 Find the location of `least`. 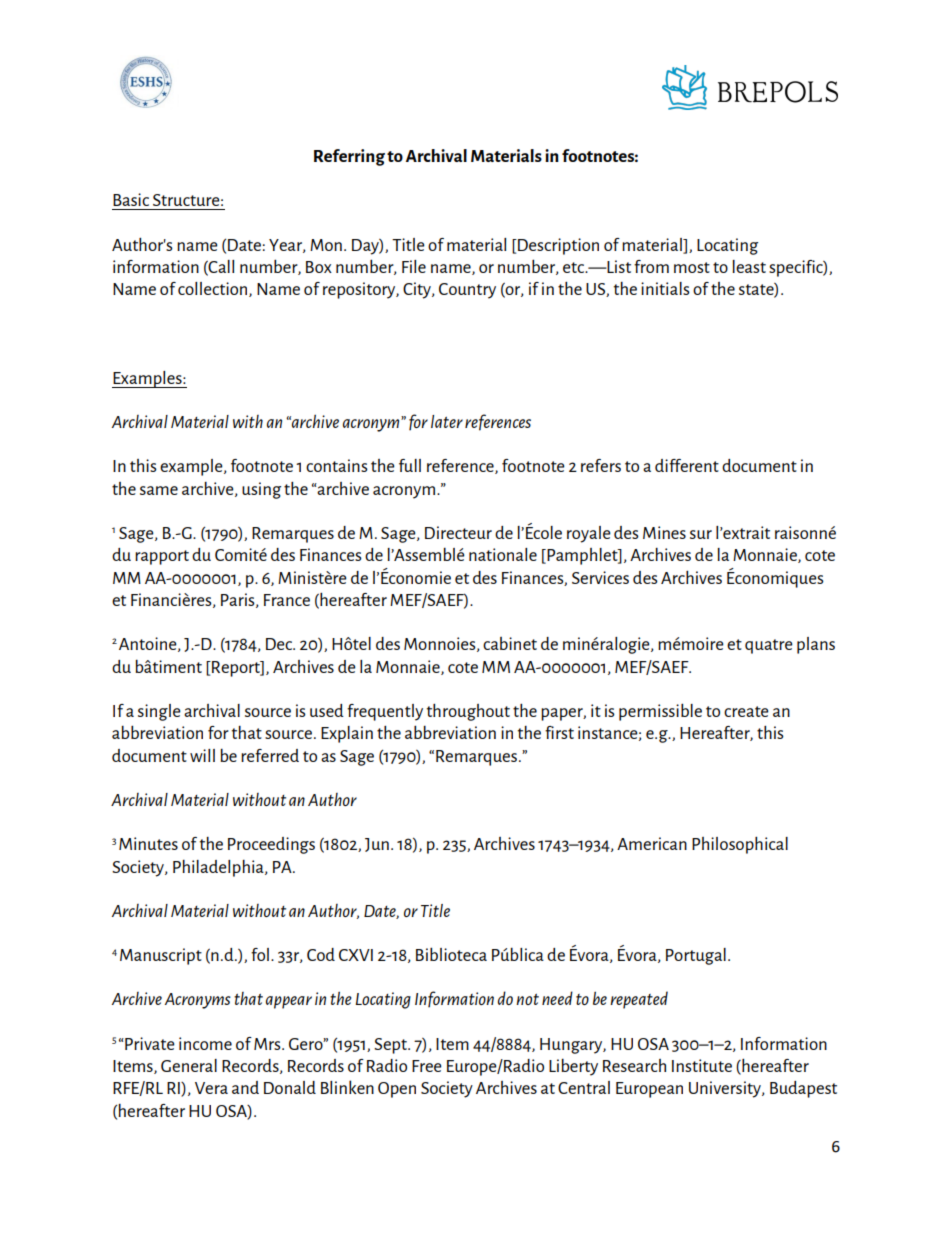

least is located at coordinates (749, 266).
